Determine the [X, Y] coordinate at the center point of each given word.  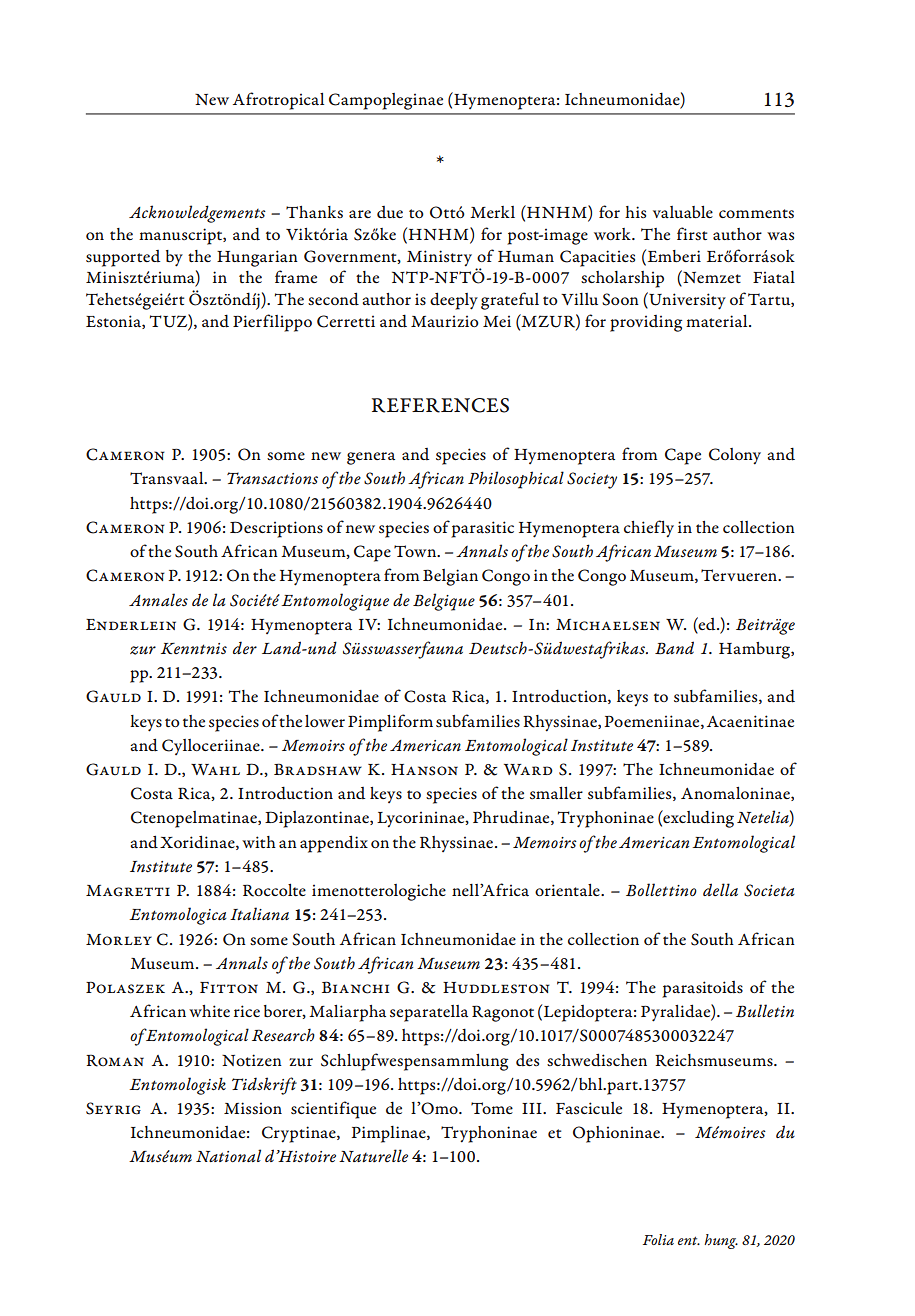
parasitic [482, 529]
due [390, 212]
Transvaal [168, 478]
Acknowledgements [197, 214]
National [228, 1155]
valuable [683, 212]
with [259, 842]
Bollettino [661, 890]
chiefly [649, 529]
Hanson [424, 770]
